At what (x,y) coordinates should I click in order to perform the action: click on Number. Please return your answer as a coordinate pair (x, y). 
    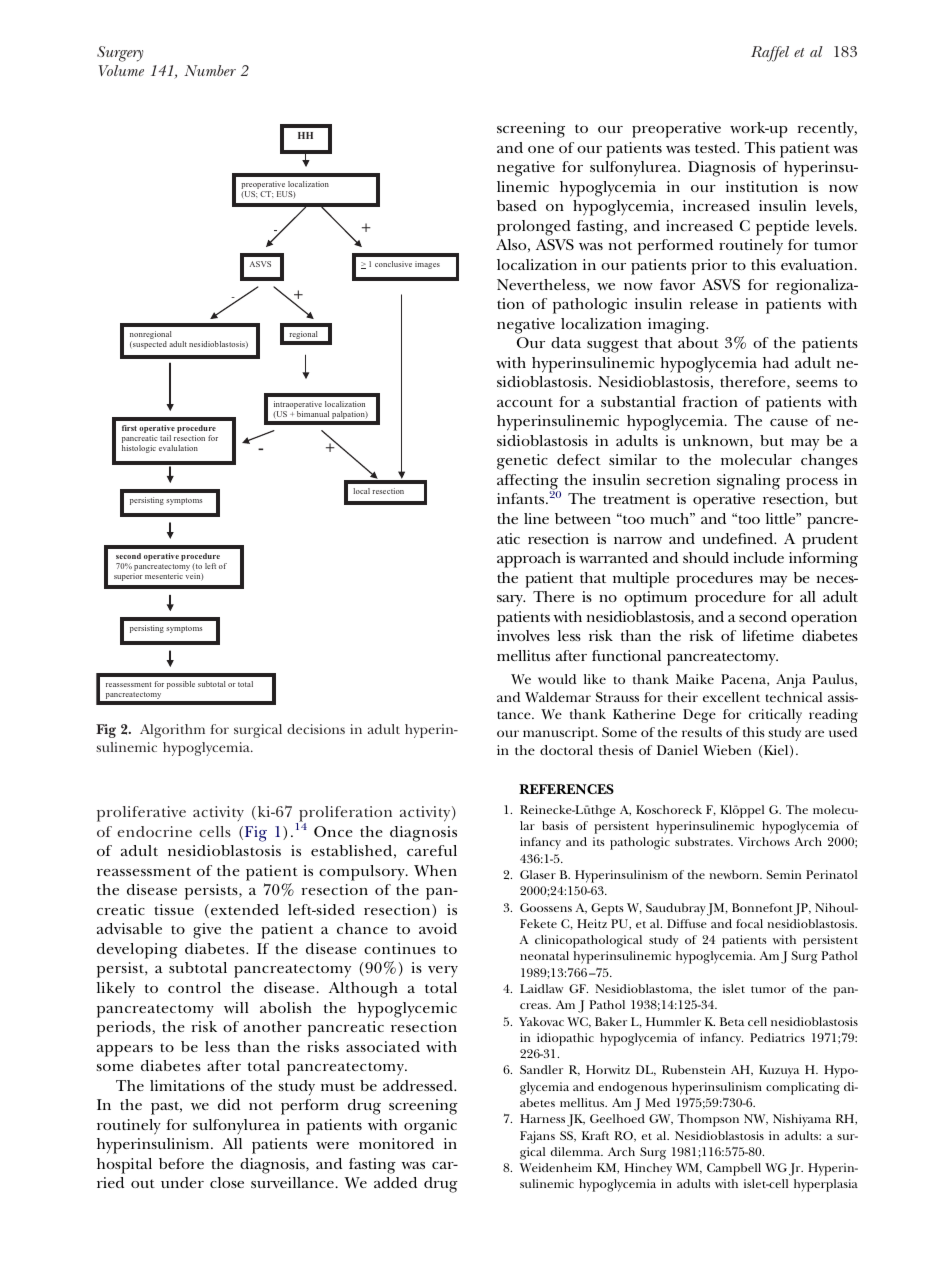
    Looking at the image, I should click on (210, 70).
